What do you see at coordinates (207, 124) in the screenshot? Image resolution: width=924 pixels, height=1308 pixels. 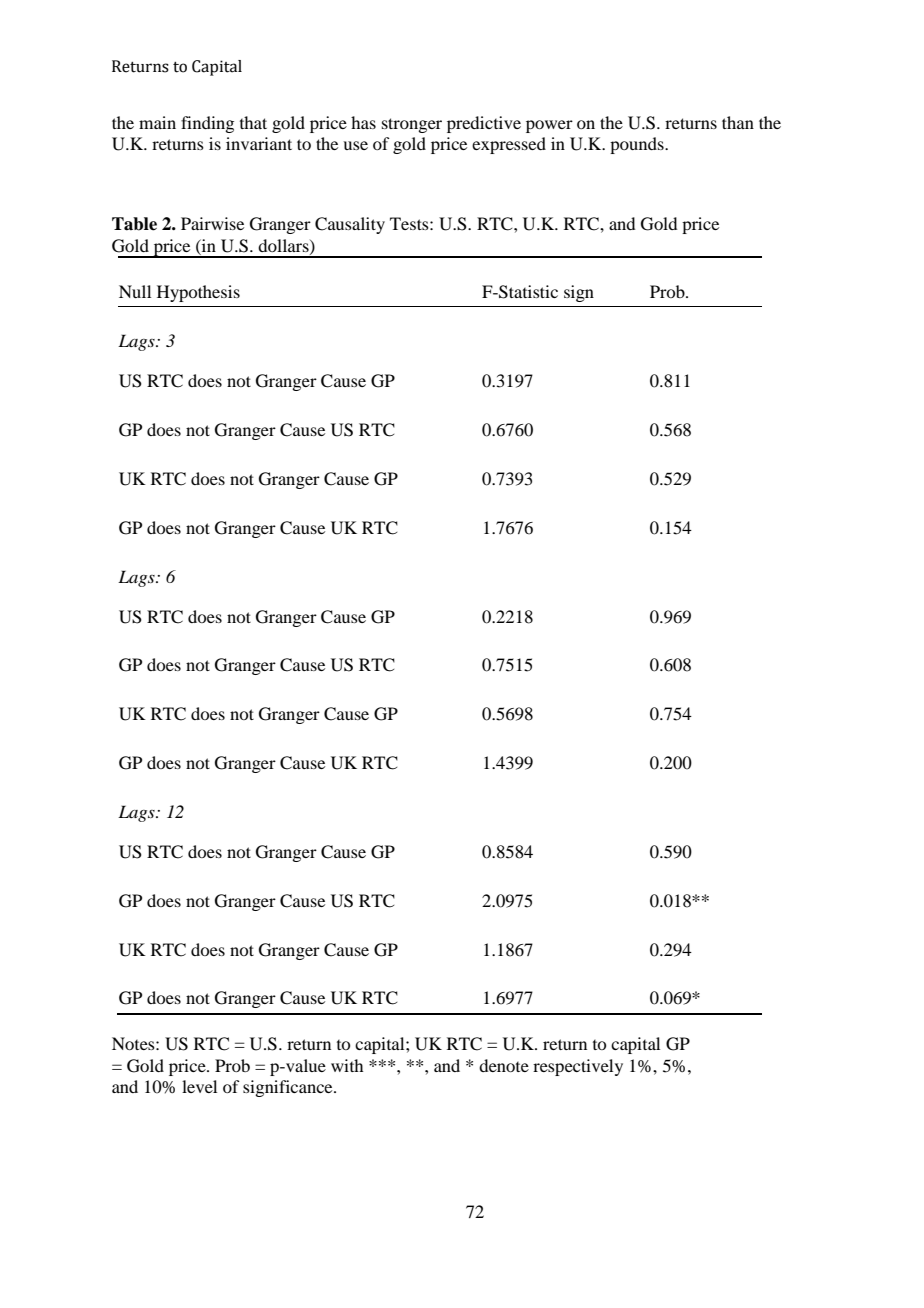 I see `finding` at bounding box center [207, 124].
